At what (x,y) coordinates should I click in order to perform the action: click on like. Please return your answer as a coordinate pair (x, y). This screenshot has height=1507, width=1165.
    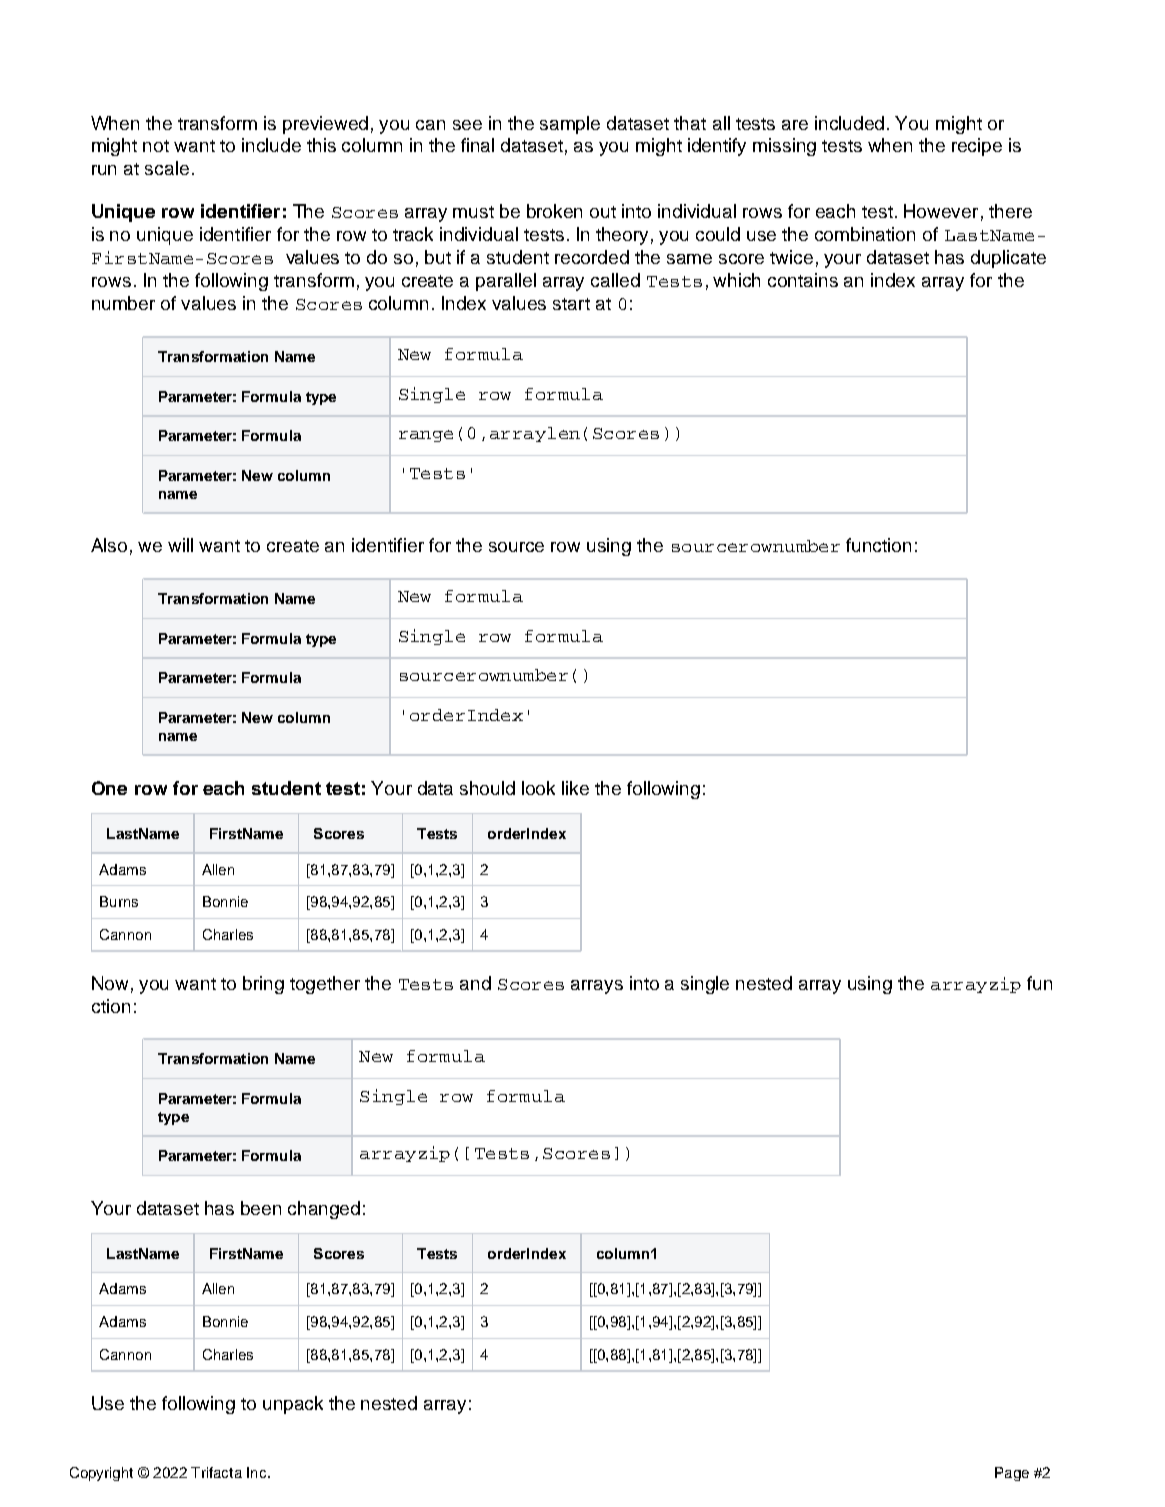
    Looking at the image, I should click on (575, 788).
